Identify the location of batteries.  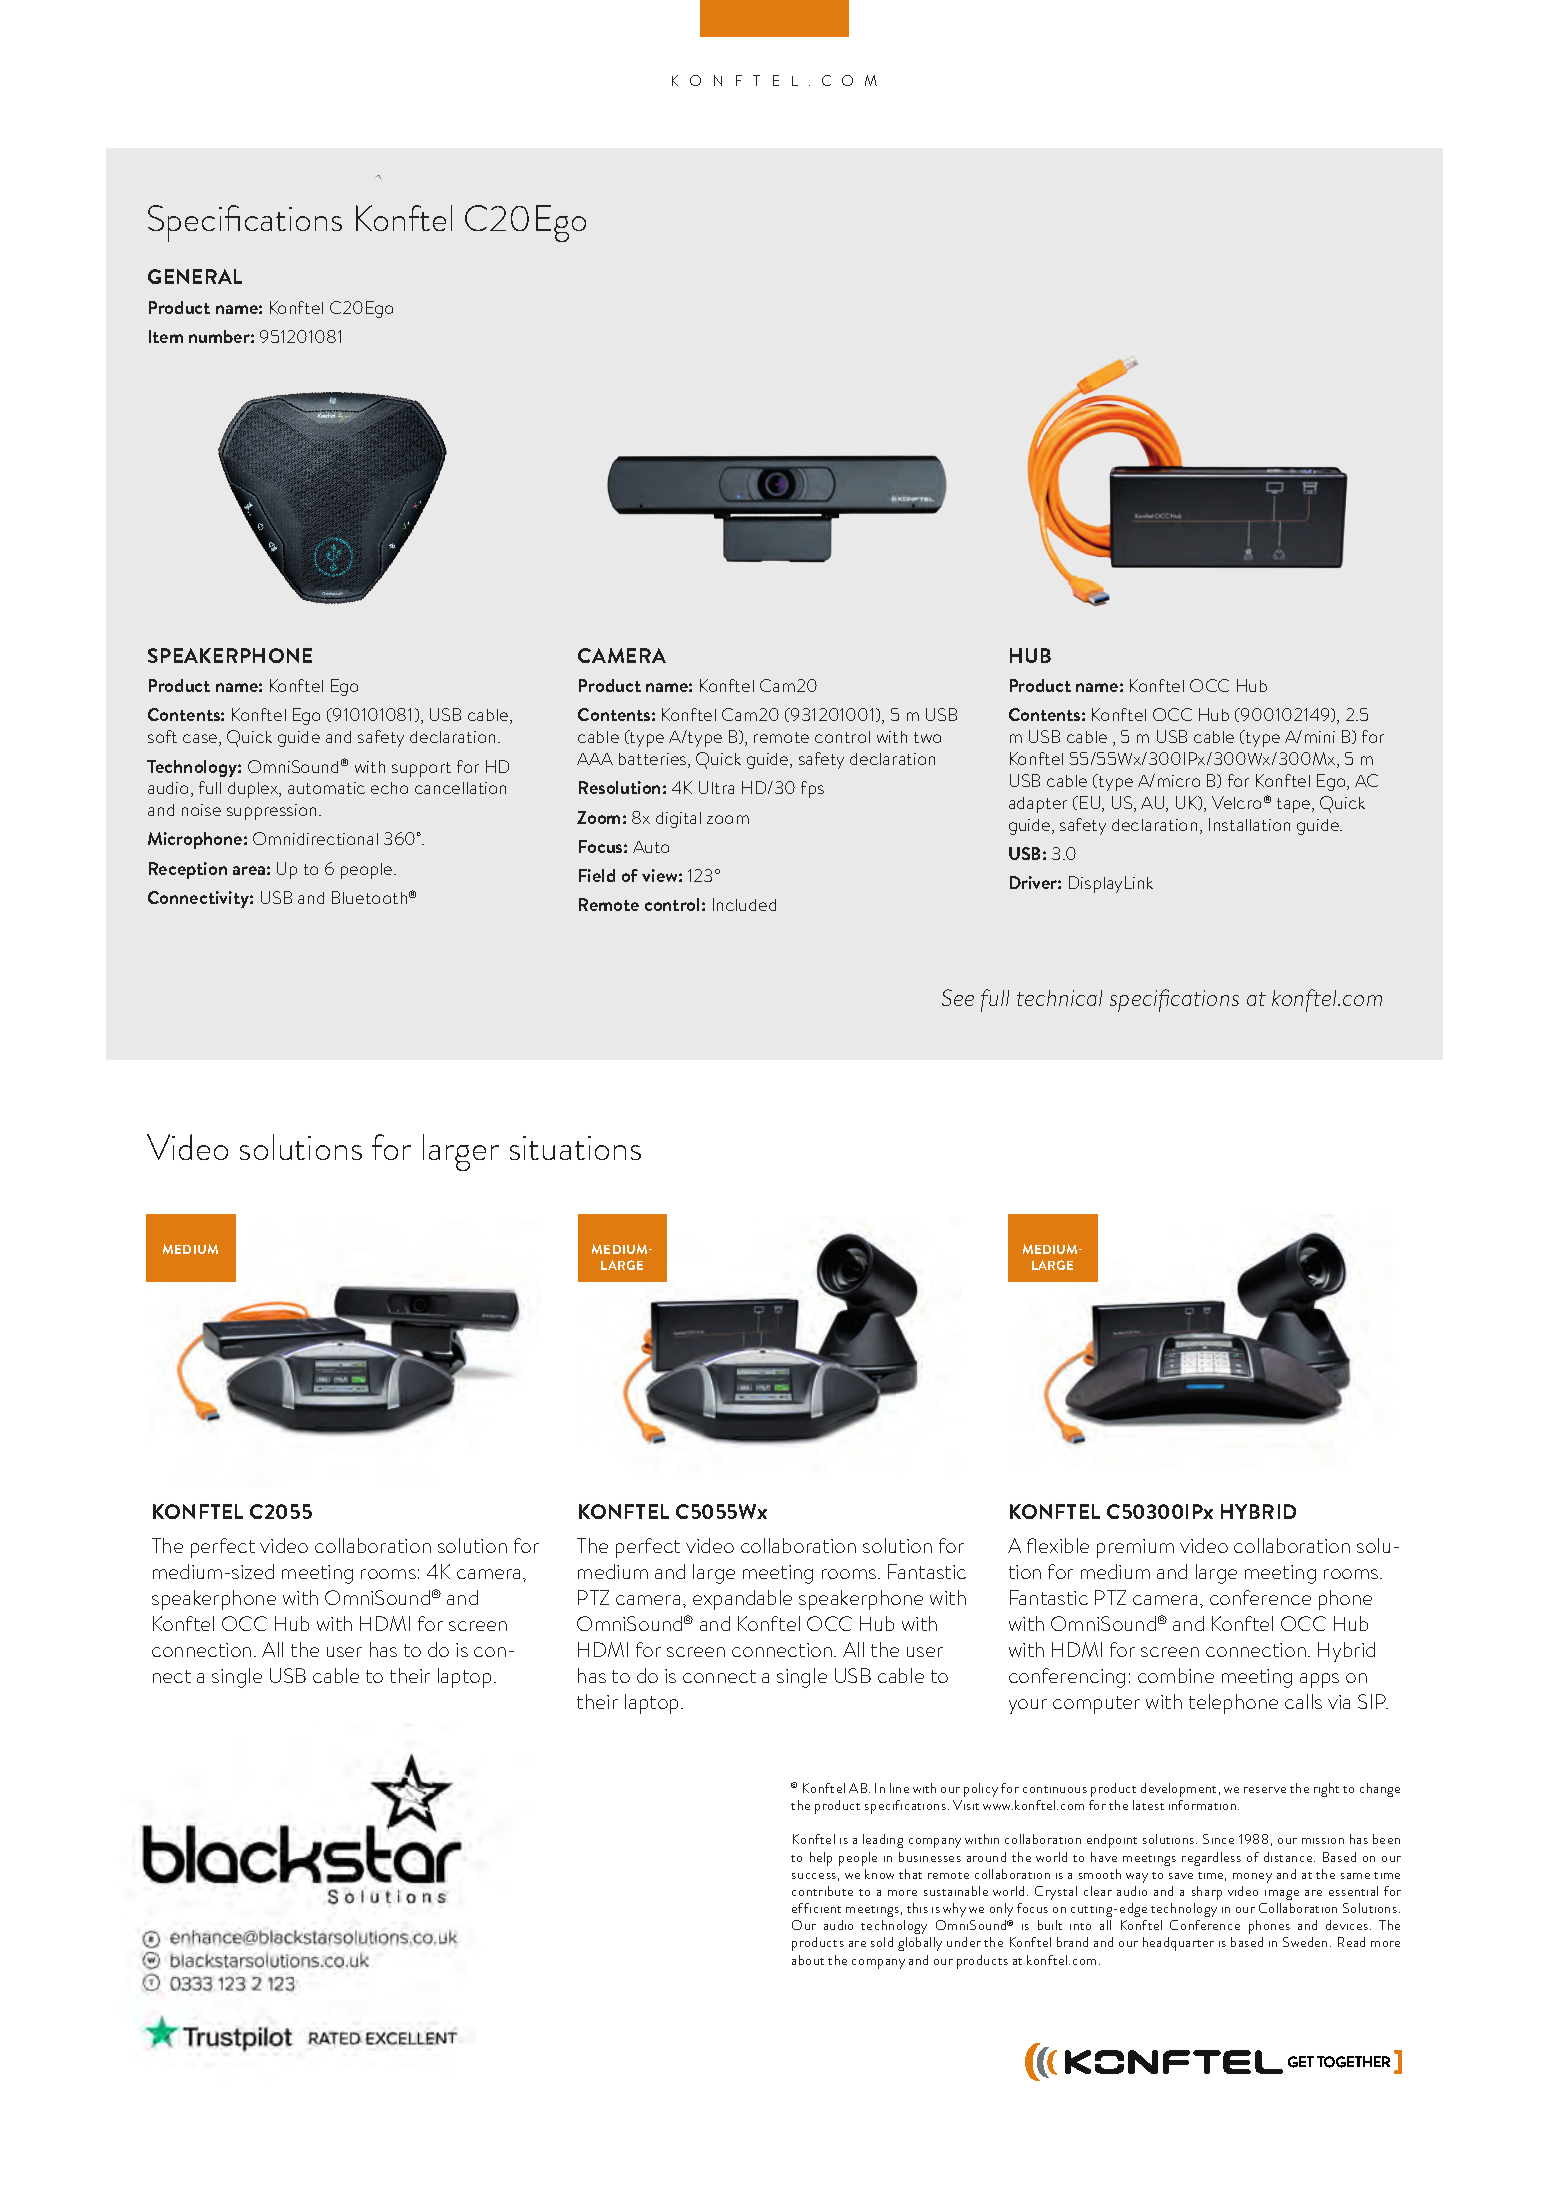
(654, 760).
